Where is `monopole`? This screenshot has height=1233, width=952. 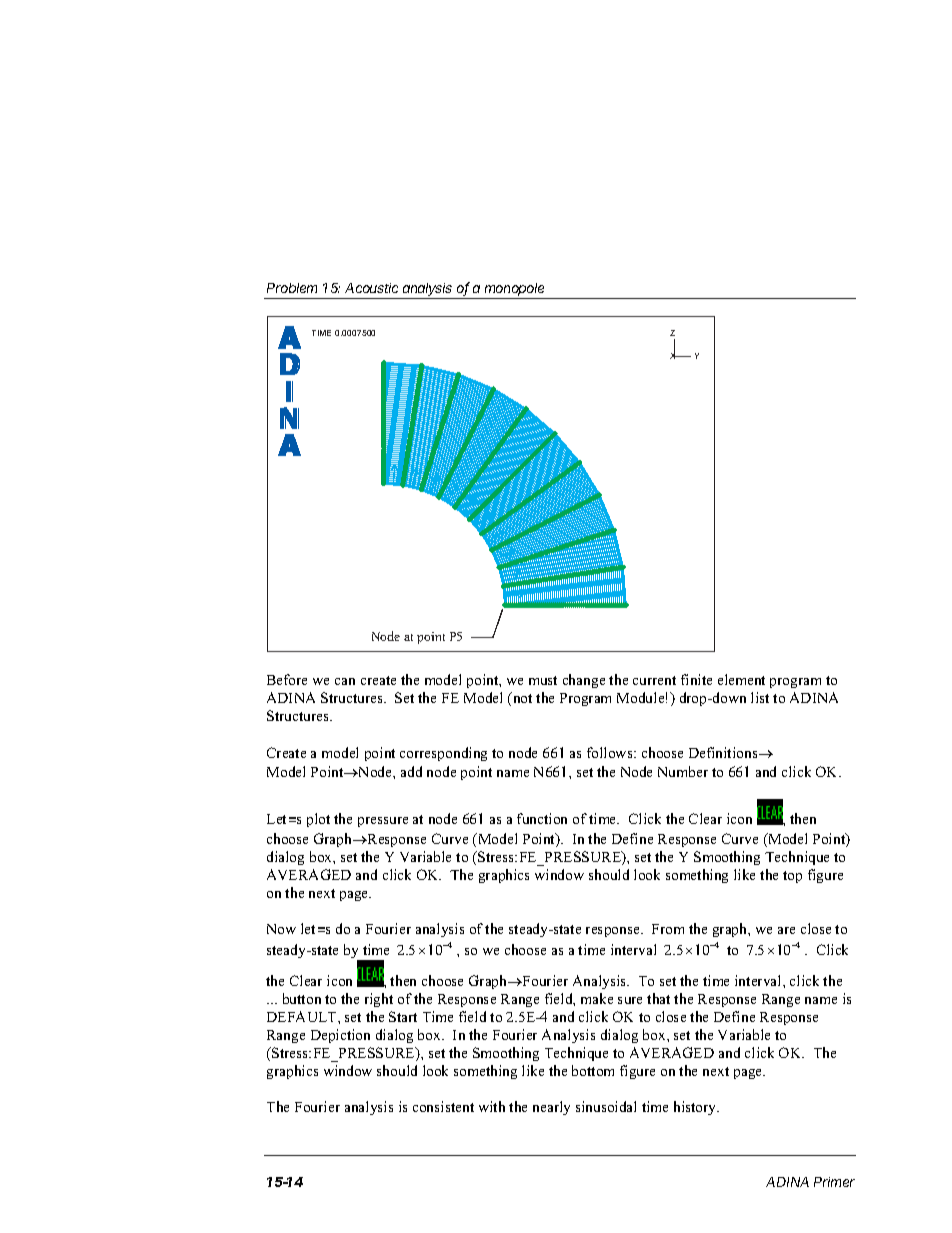
monopole is located at coordinates (515, 291).
